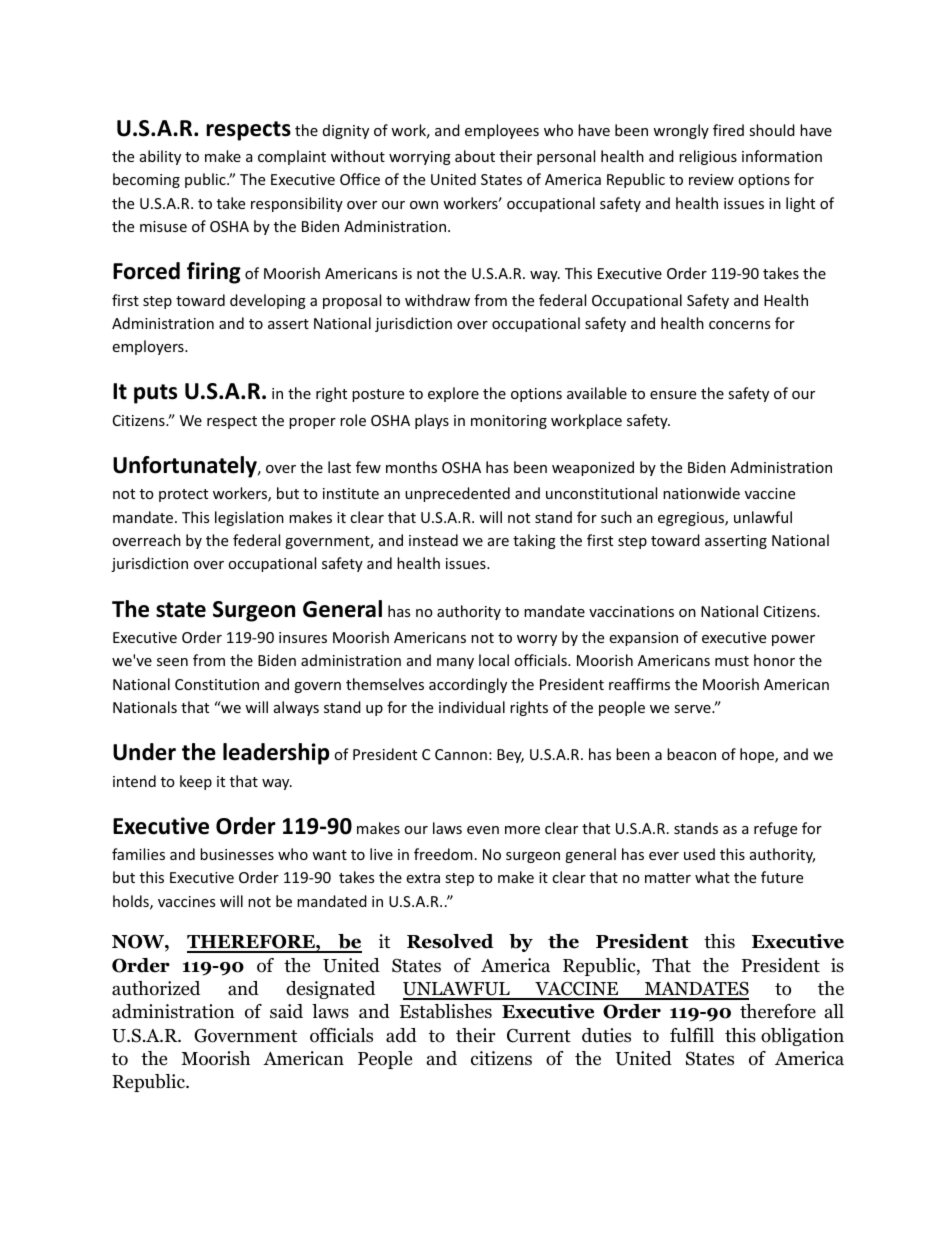 The image size is (952, 1233). Describe the element at coordinates (237, 854) in the document. I see `businesses` at that location.
